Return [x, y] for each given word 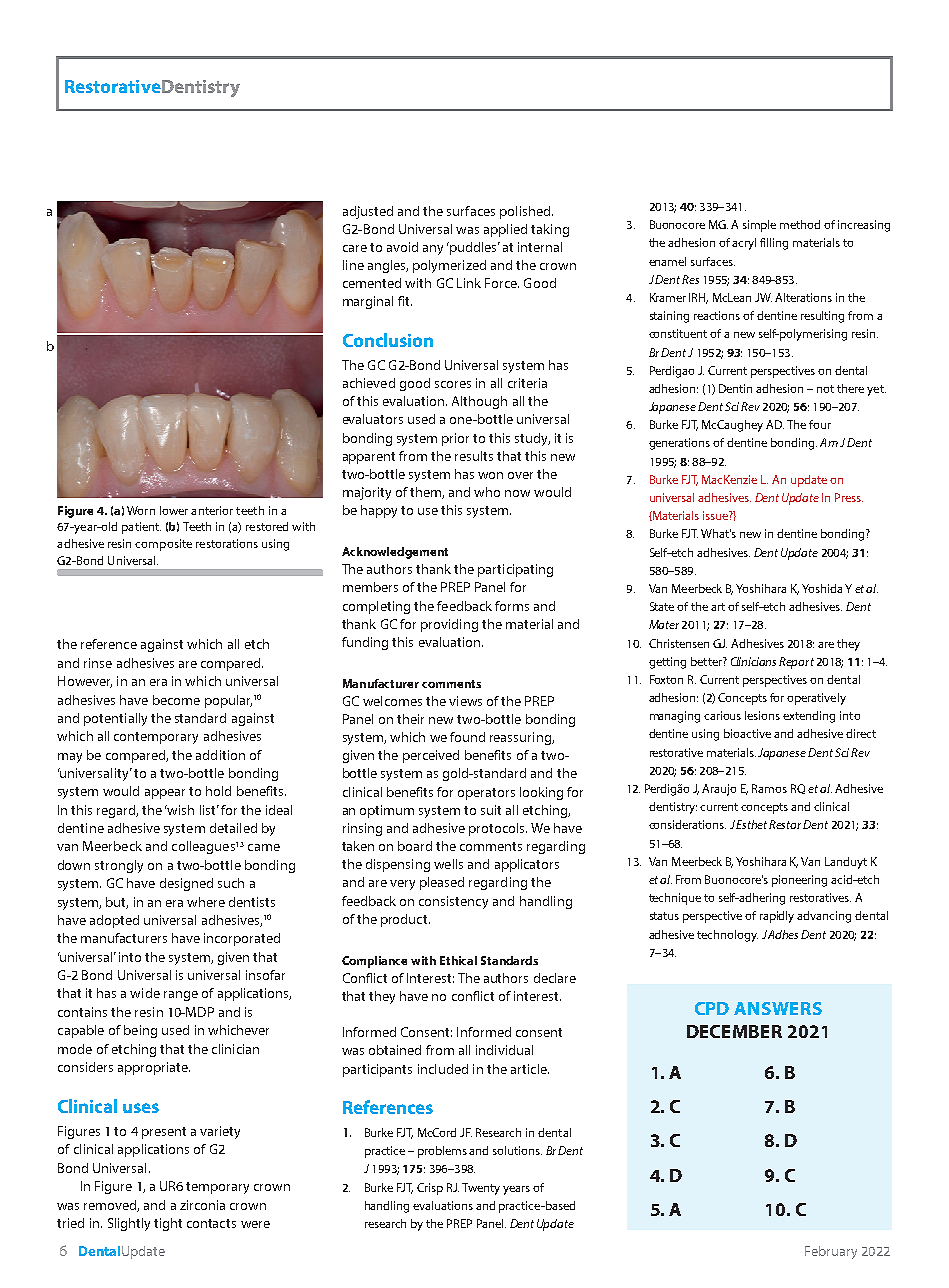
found [467, 737]
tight [168, 1224]
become [176, 700]
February [831, 1252]
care [355, 248]
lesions [762, 715]
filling [774, 244]
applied [505, 230]
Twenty [481, 1189]
